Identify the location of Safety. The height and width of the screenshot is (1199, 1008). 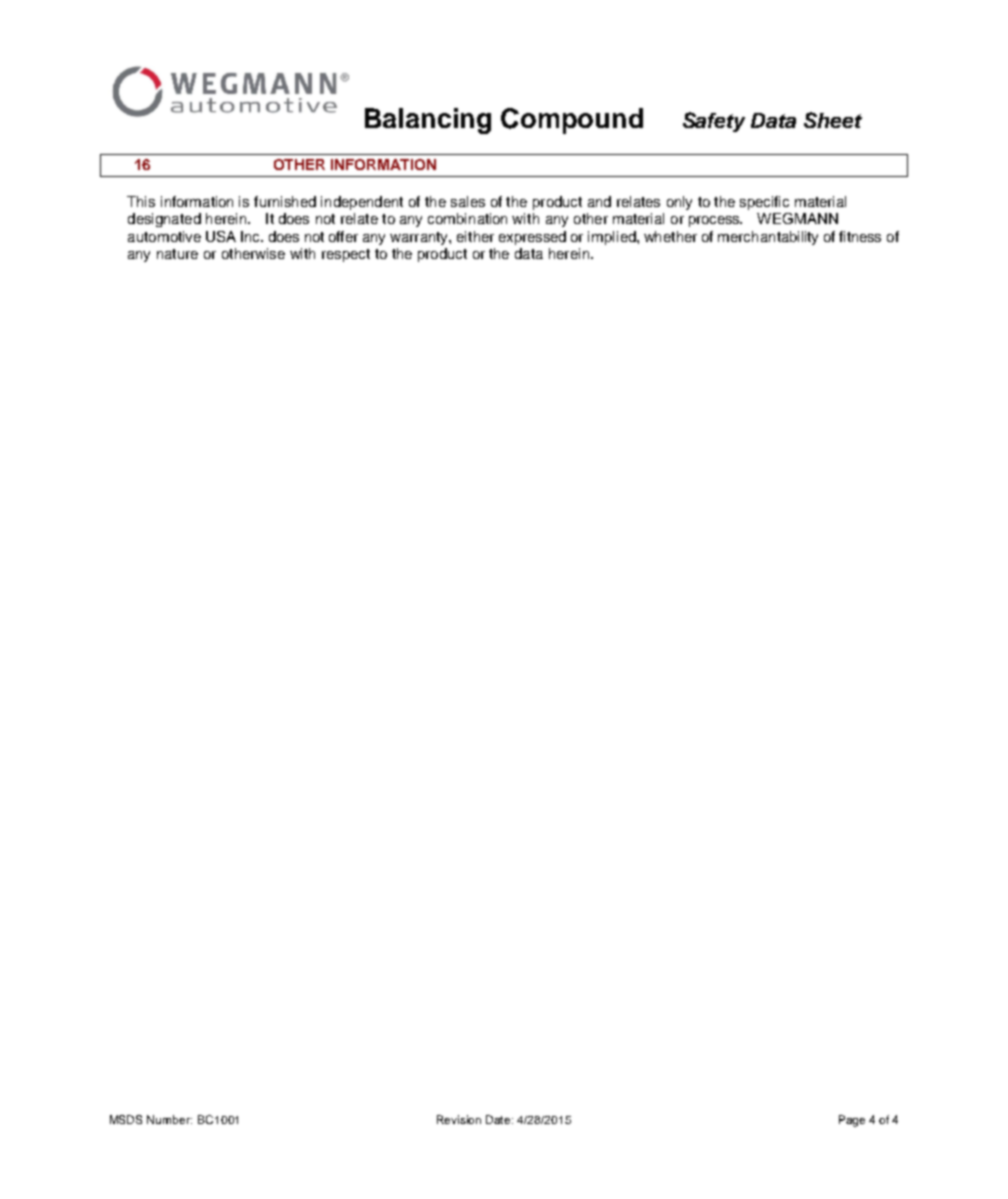
(714, 122).
